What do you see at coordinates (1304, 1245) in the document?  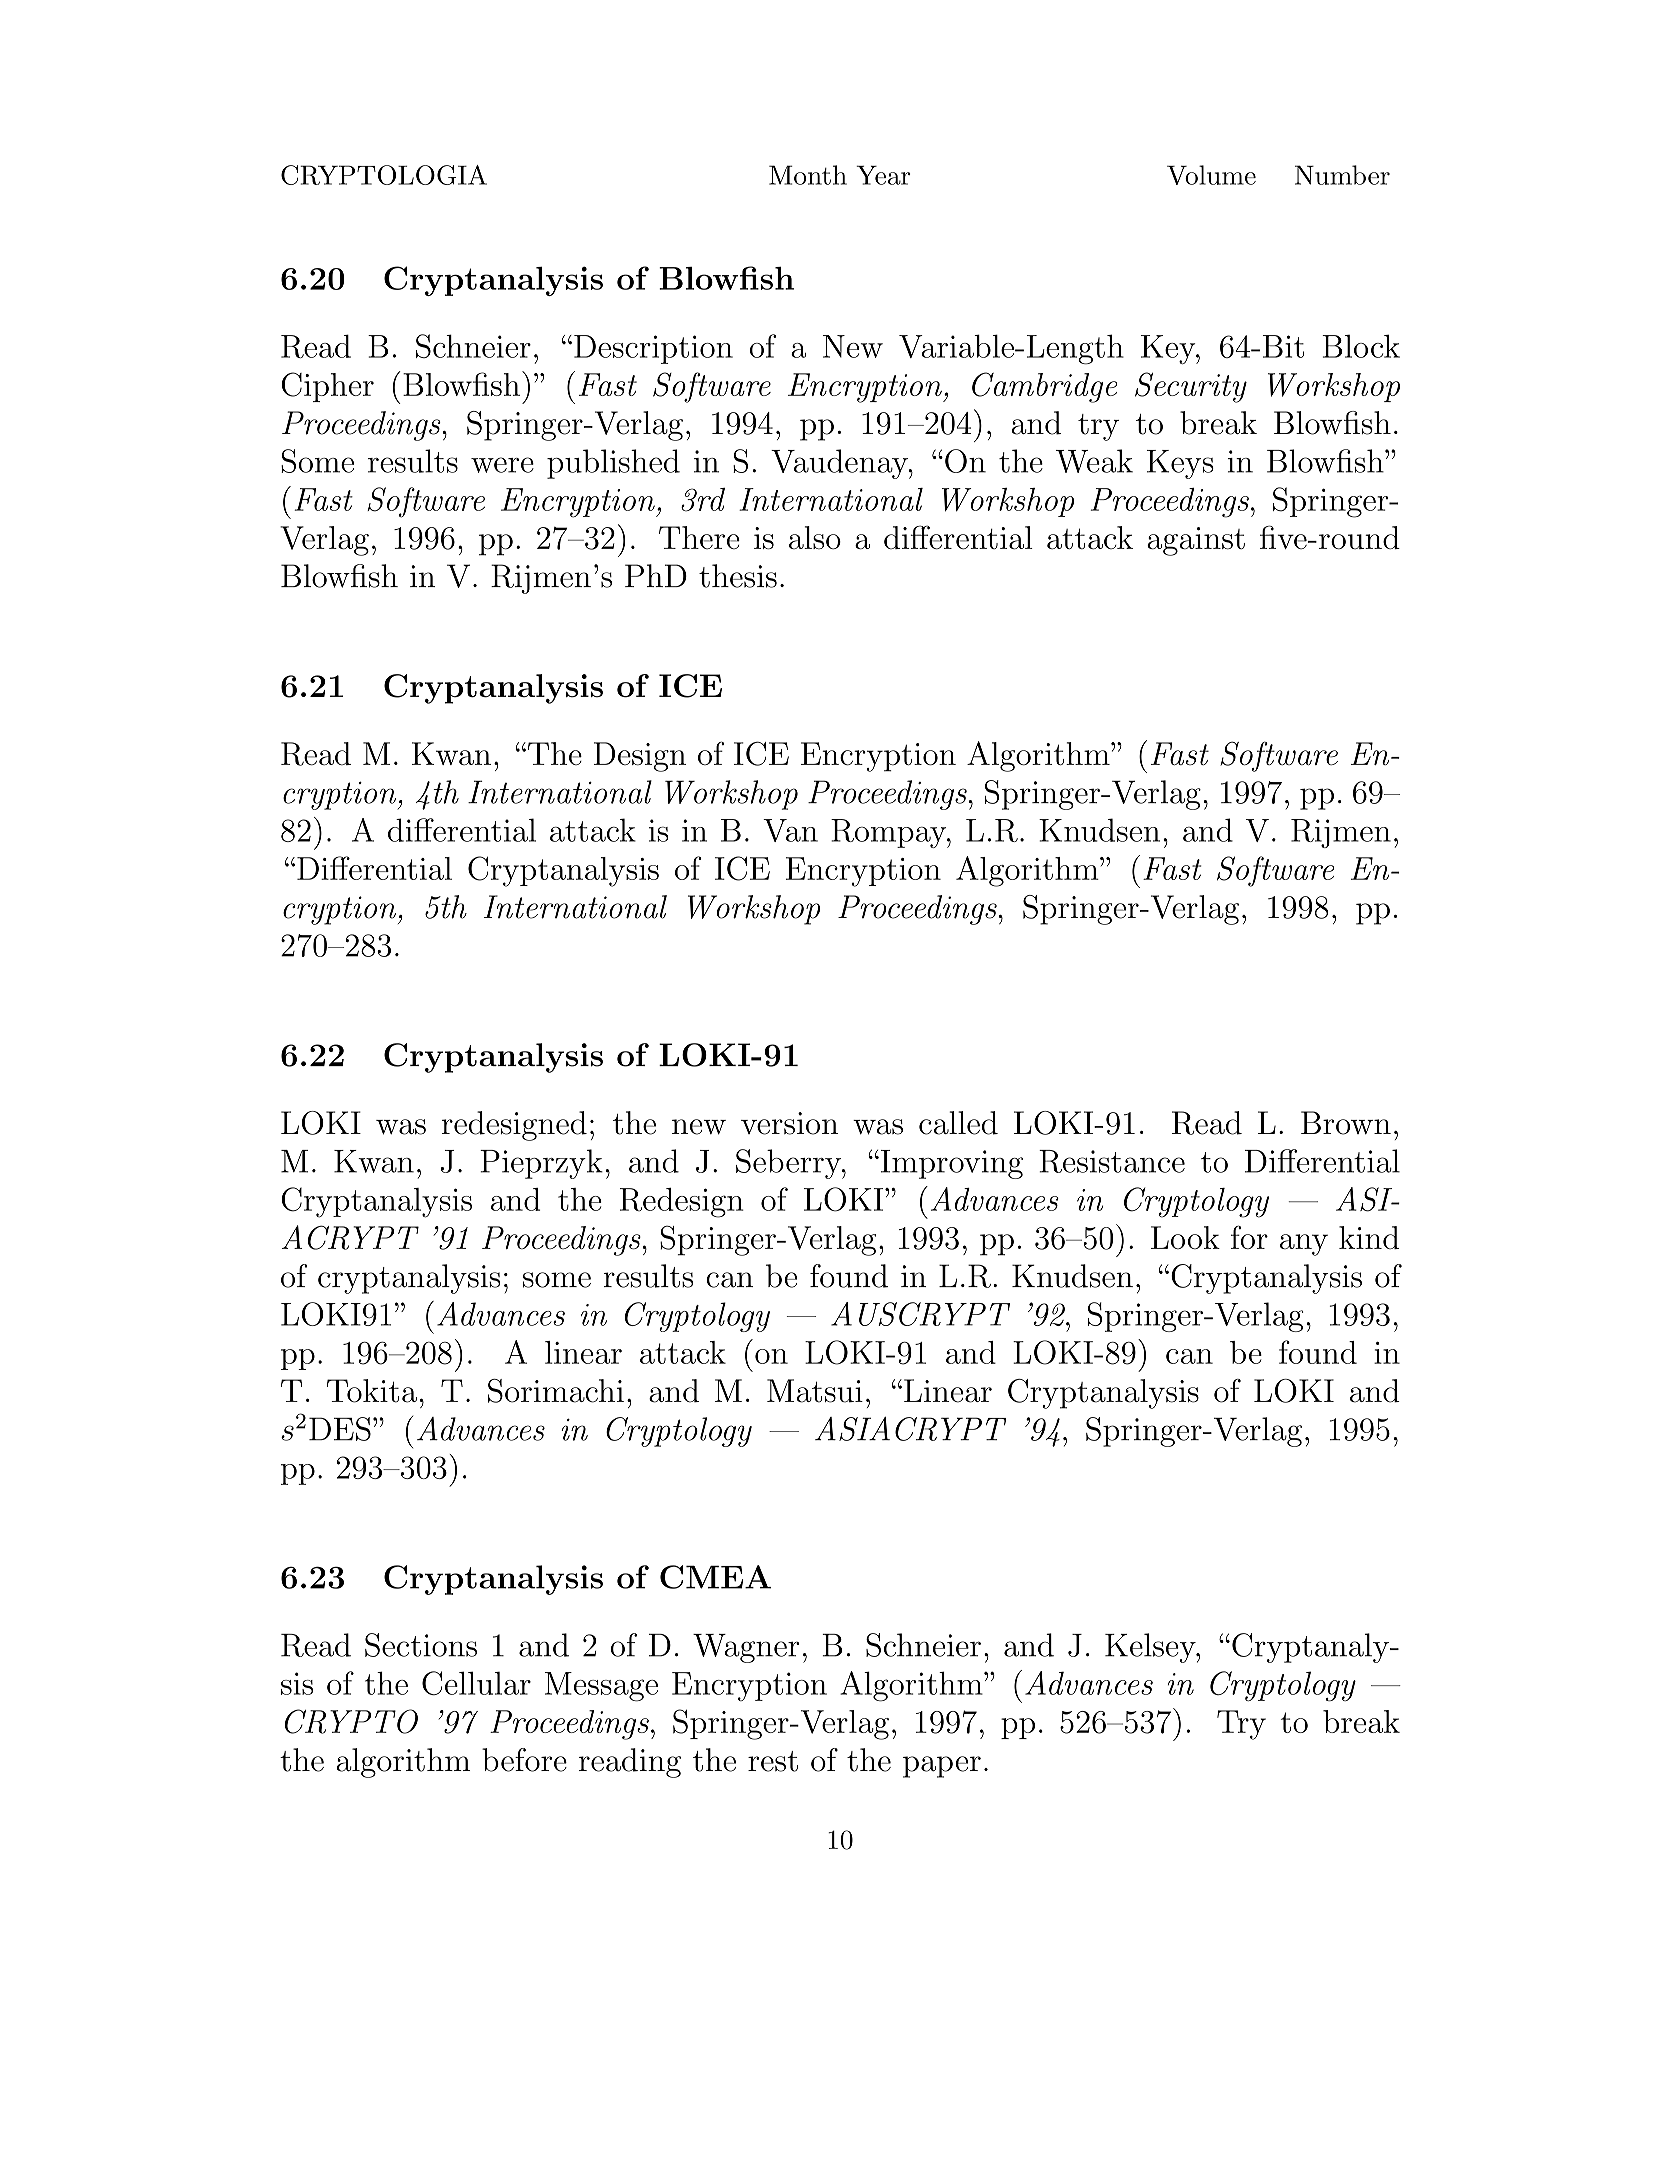 I see `any` at bounding box center [1304, 1245].
